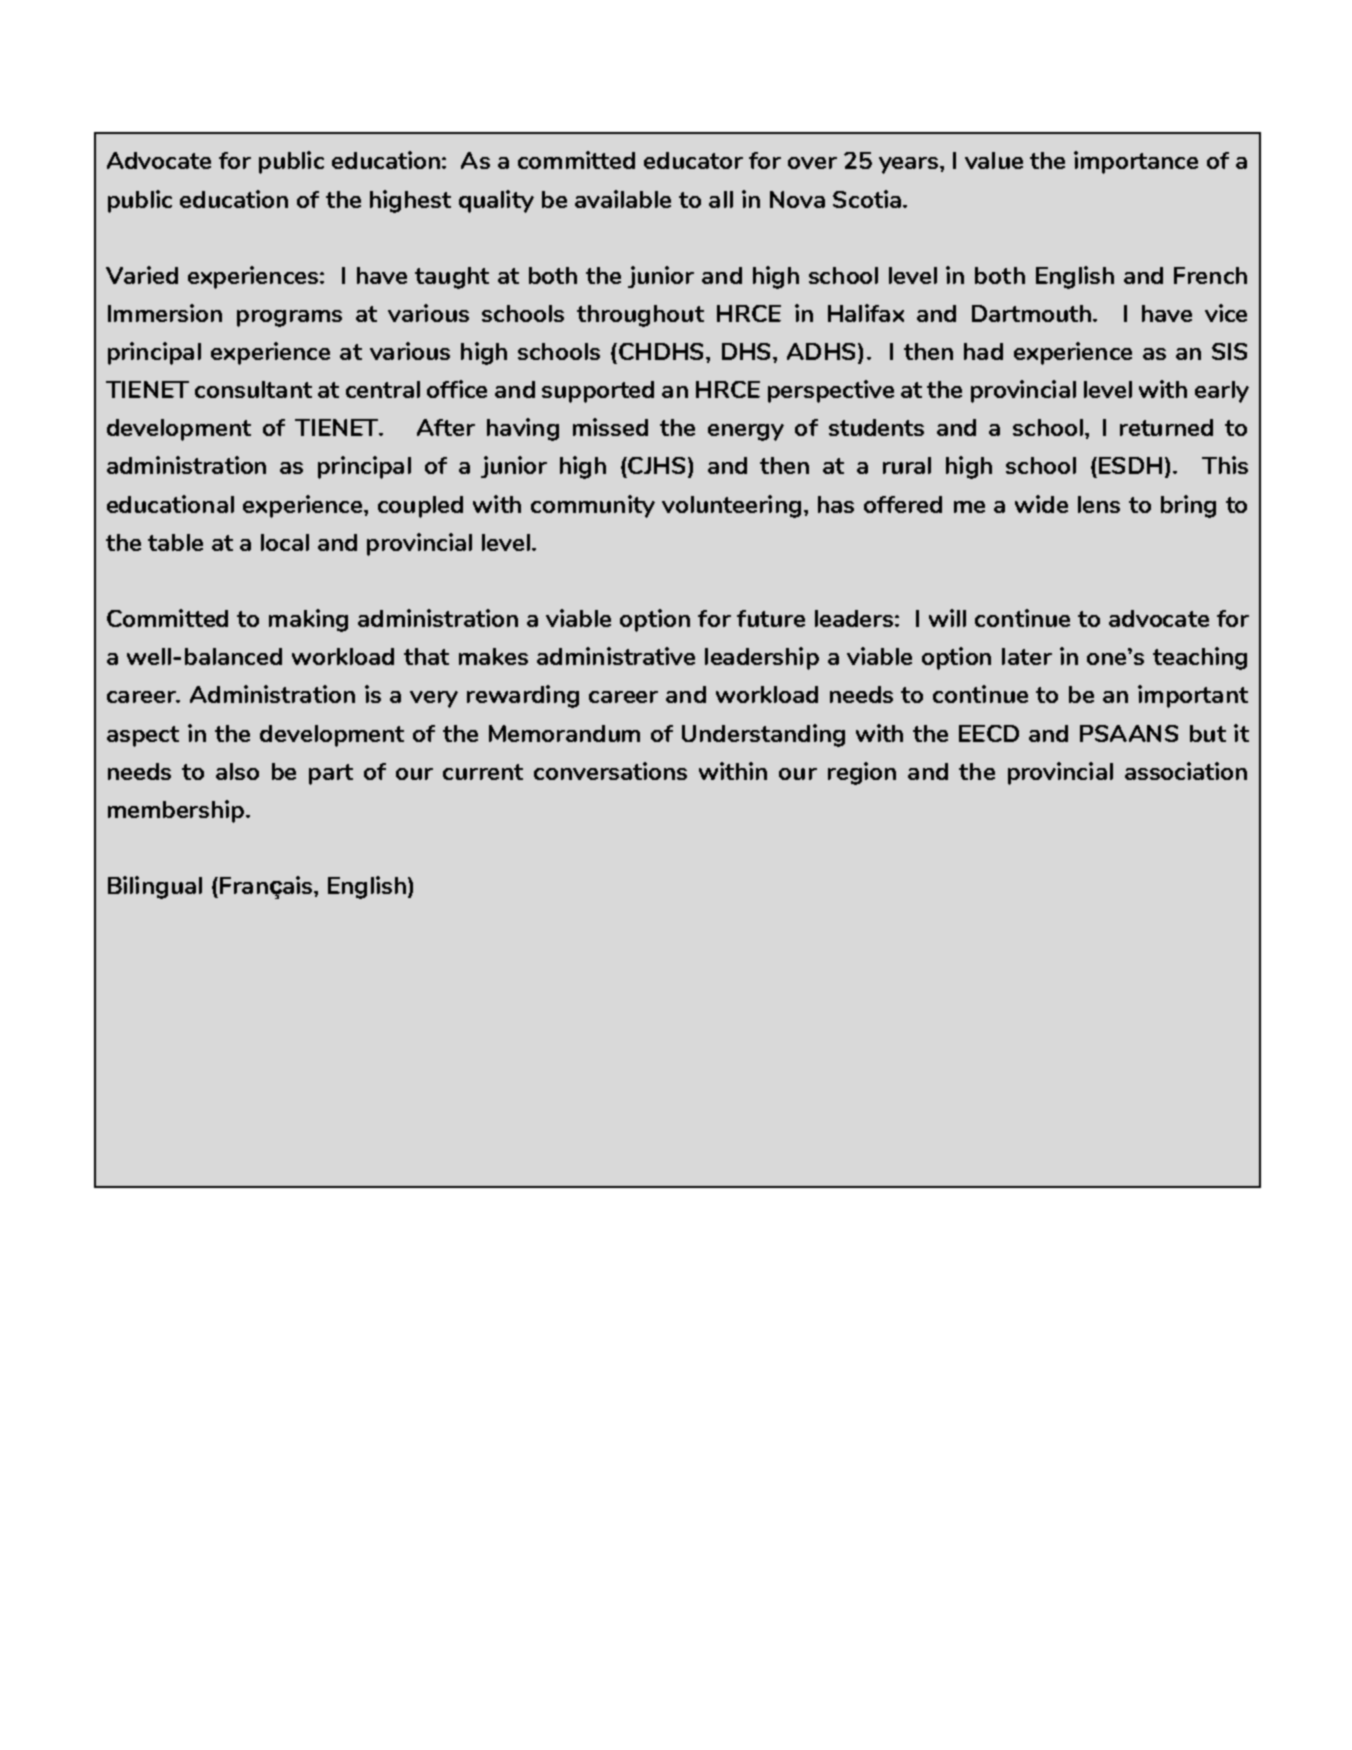 The width and height of the page is (1352, 1750). I want to click on later, so click(1027, 656).
